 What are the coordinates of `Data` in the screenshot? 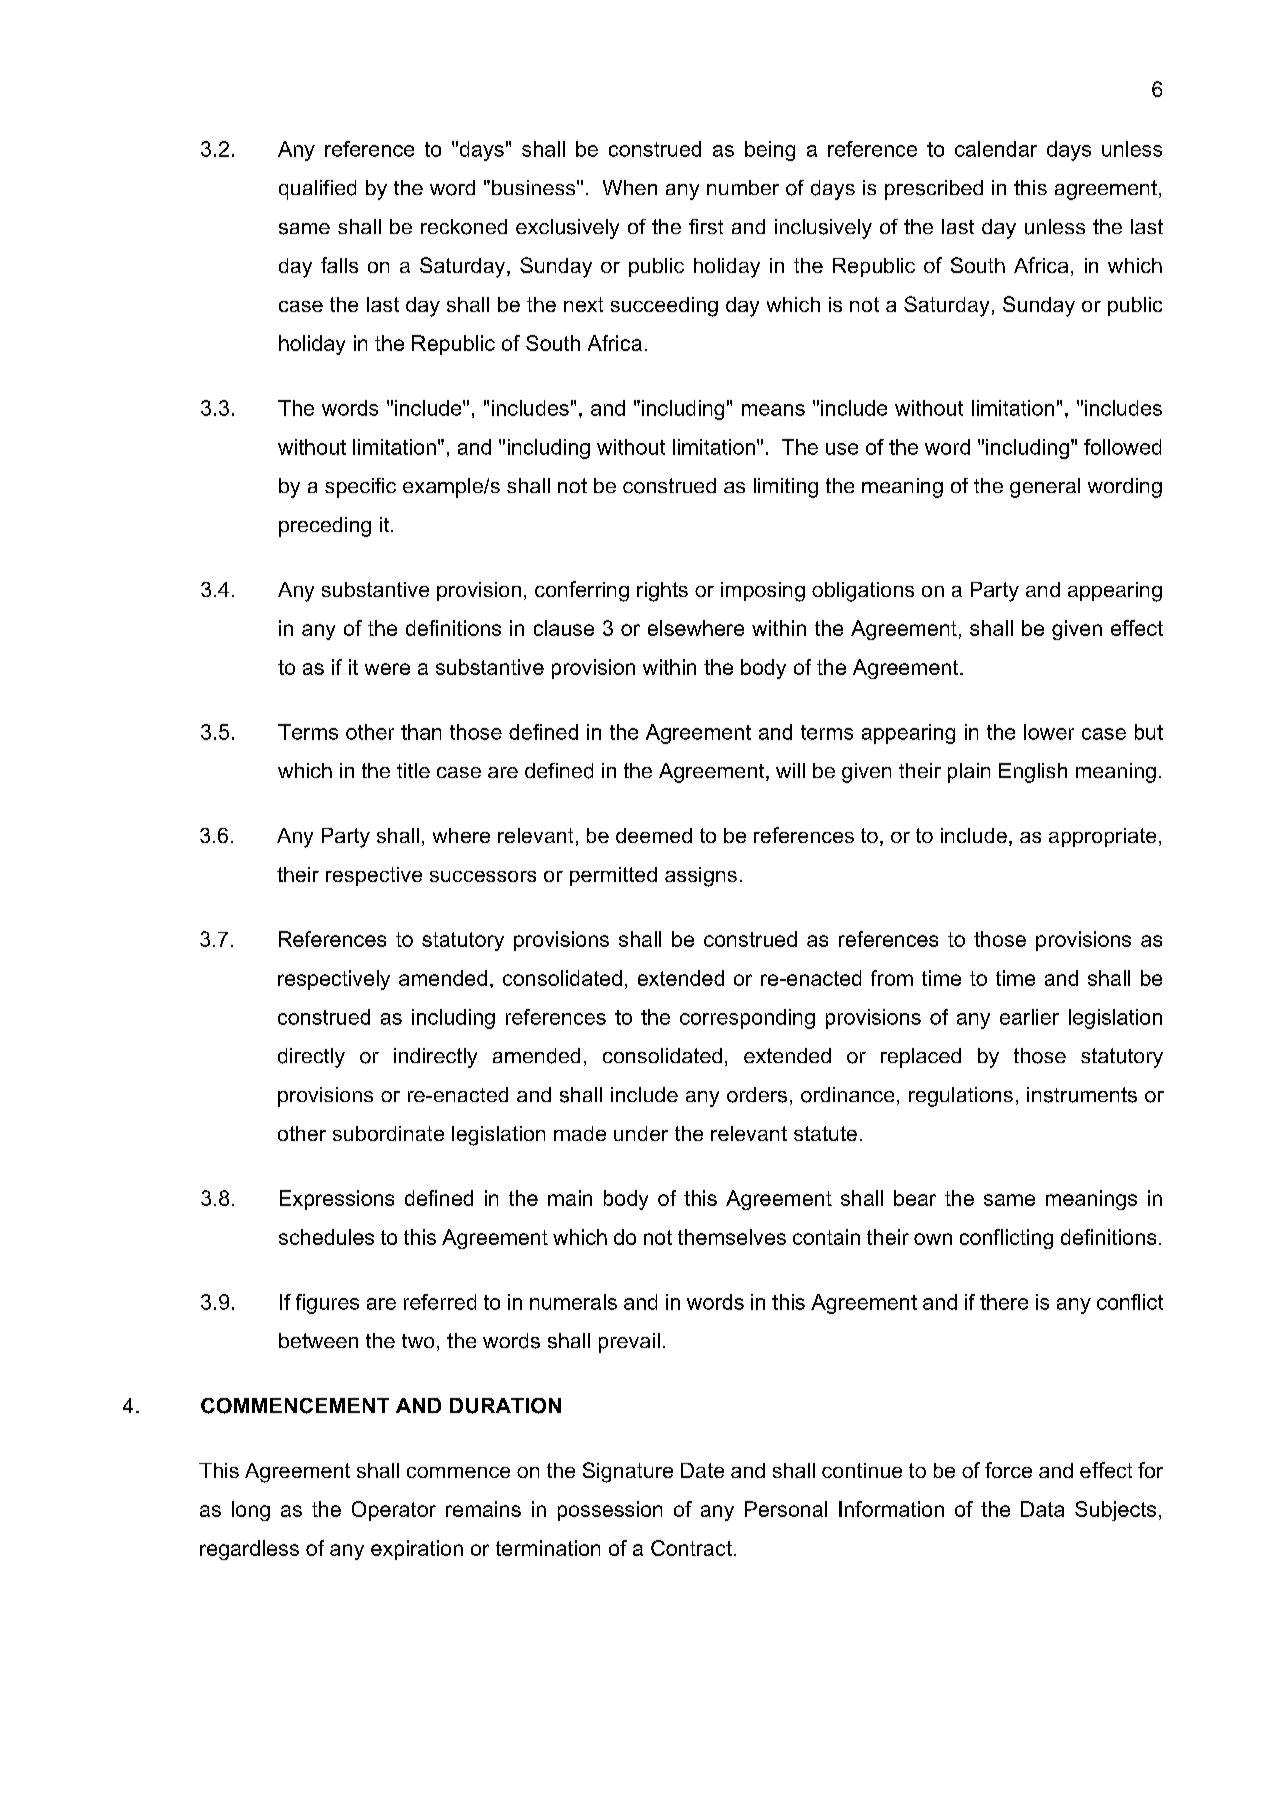 It's located at (1042, 1509).
